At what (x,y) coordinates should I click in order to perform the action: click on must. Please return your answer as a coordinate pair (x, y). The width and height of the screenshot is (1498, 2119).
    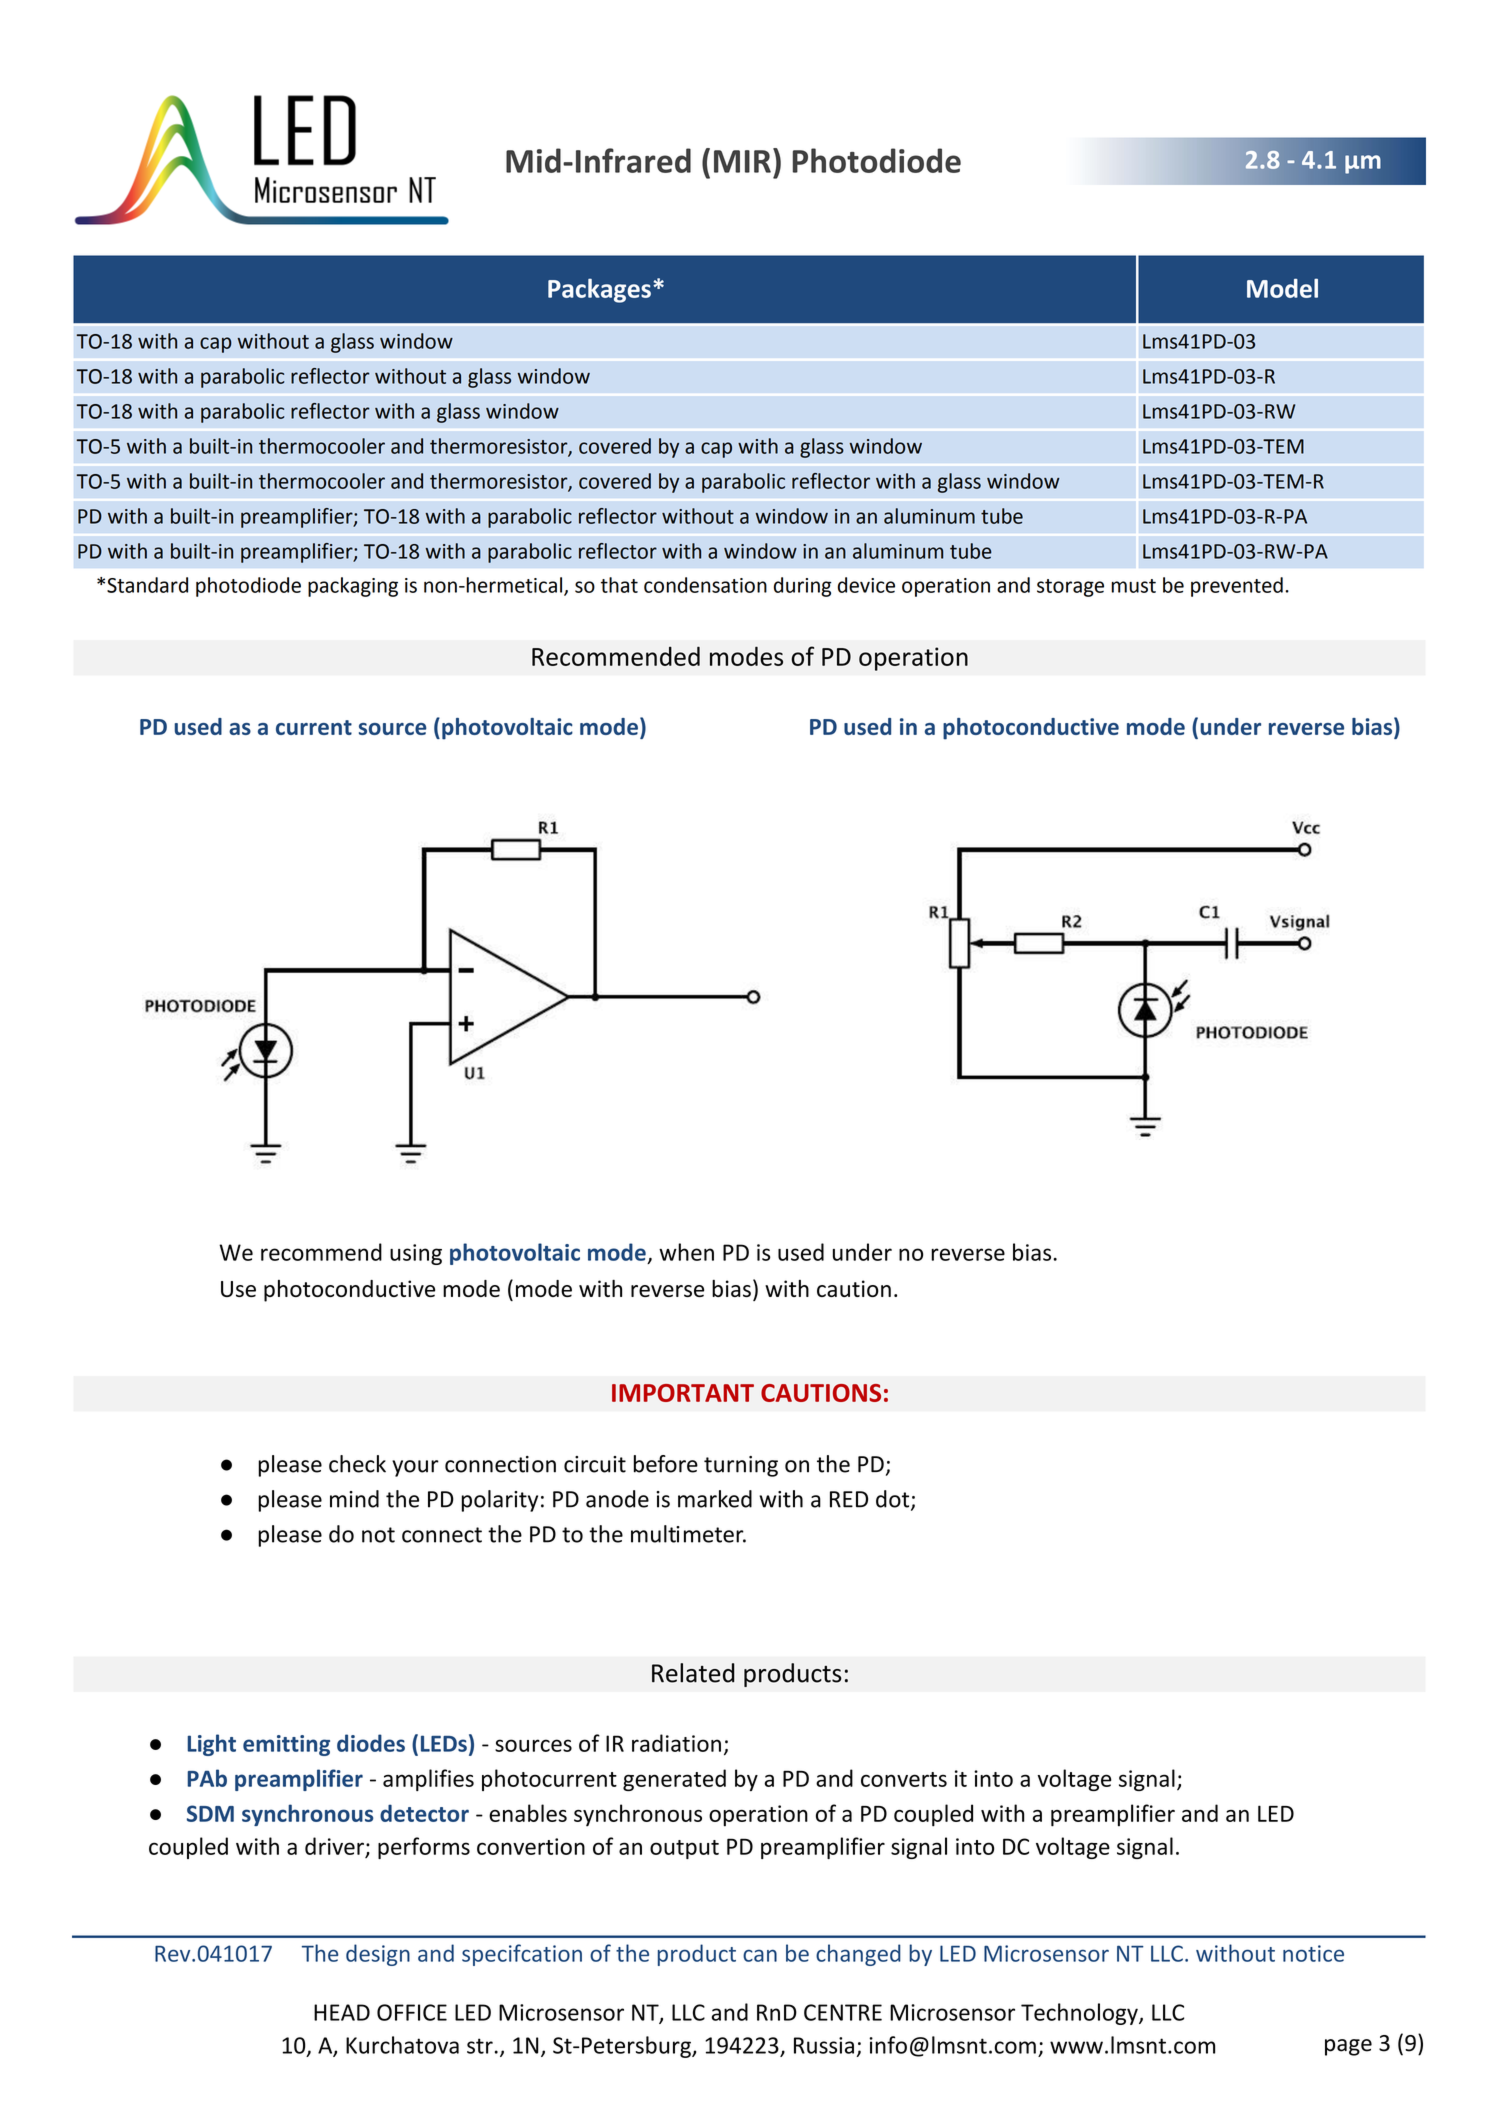
    Looking at the image, I should click on (1133, 586).
